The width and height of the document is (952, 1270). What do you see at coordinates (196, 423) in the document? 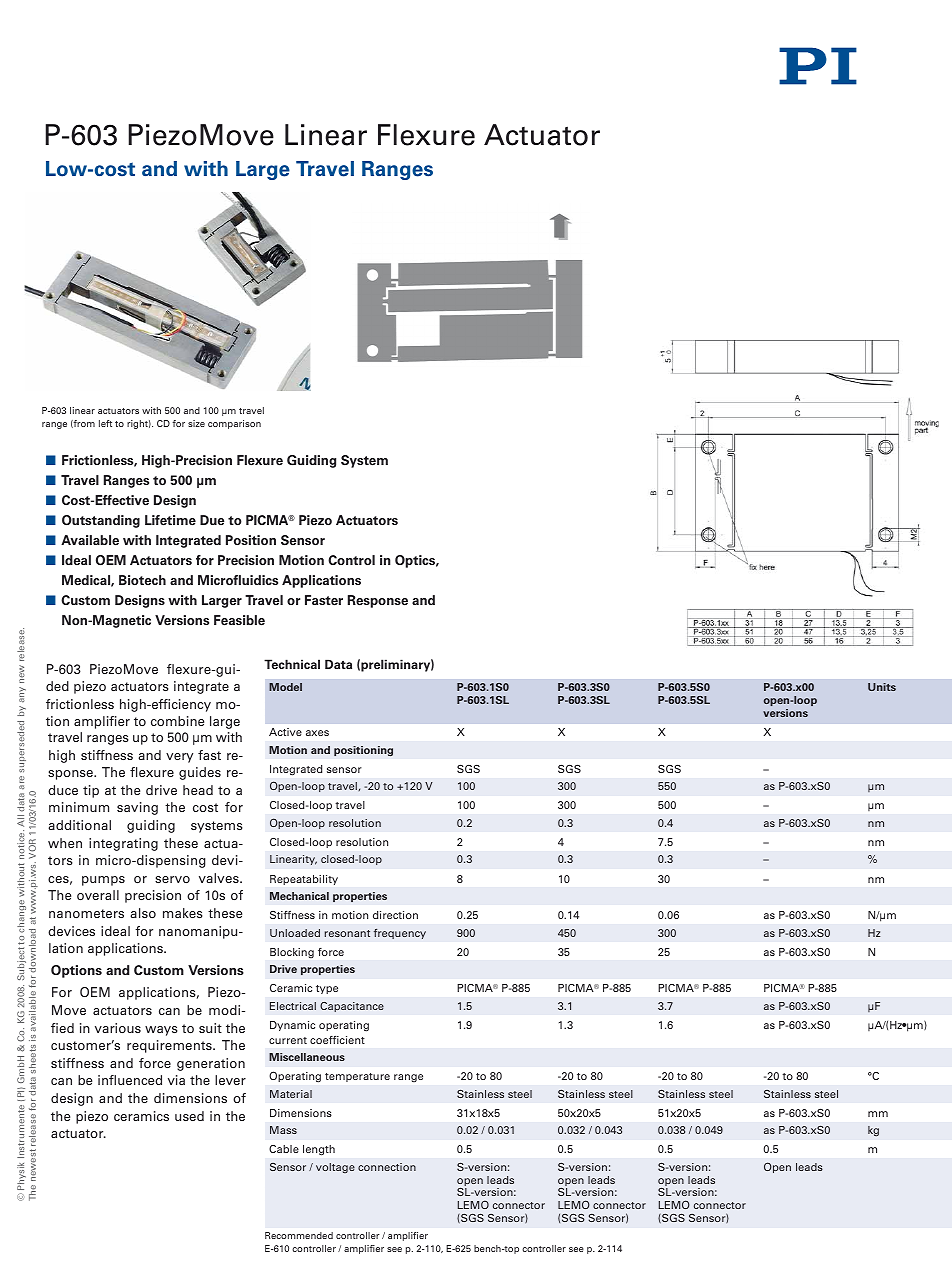
I see `size` at bounding box center [196, 423].
